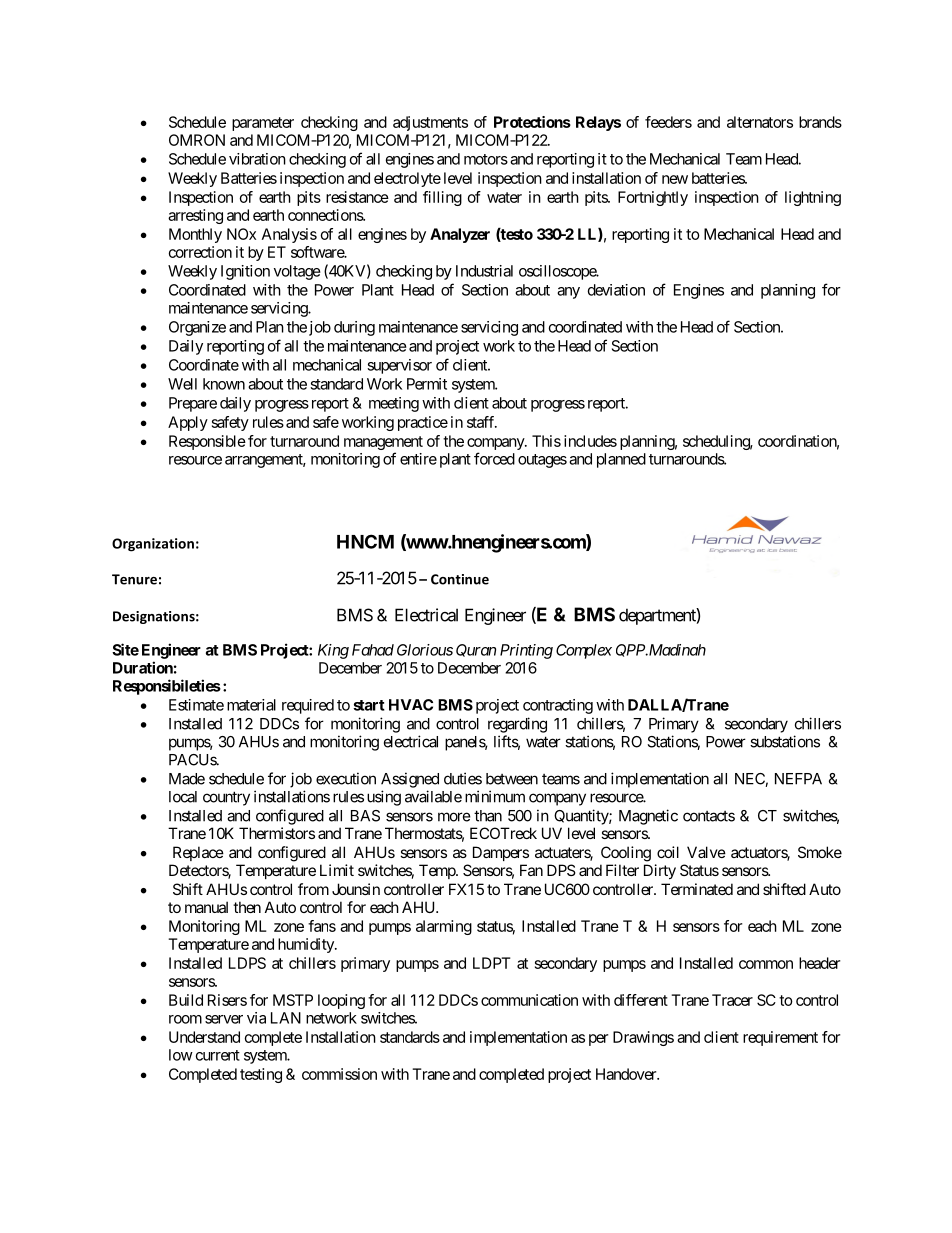 The height and width of the image is (1233, 952). What do you see at coordinates (197, 328) in the image?
I see `Organize` at bounding box center [197, 328].
